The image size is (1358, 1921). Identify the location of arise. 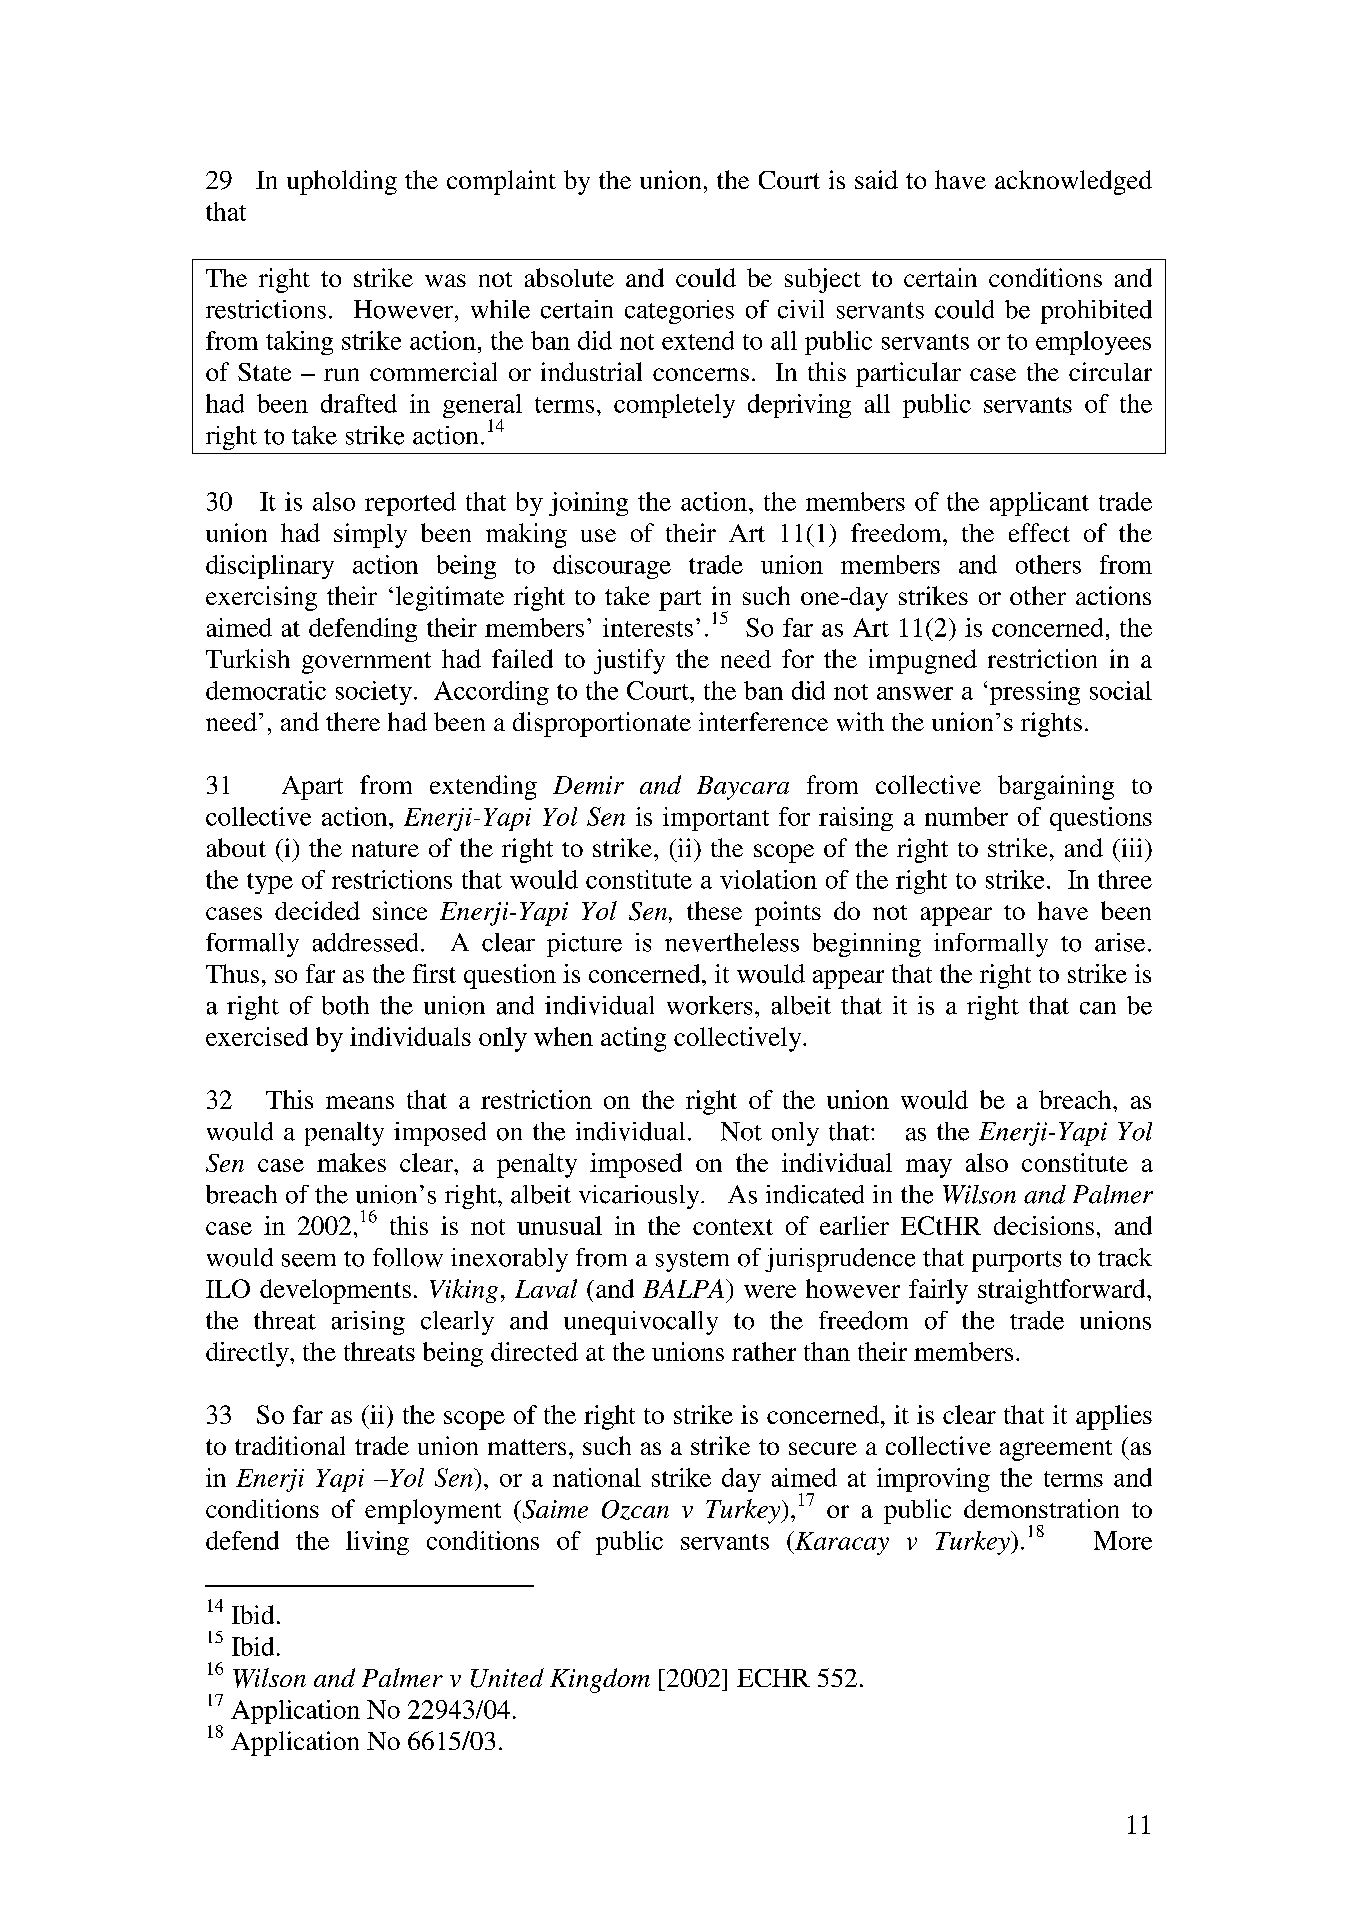
(1120, 942).
